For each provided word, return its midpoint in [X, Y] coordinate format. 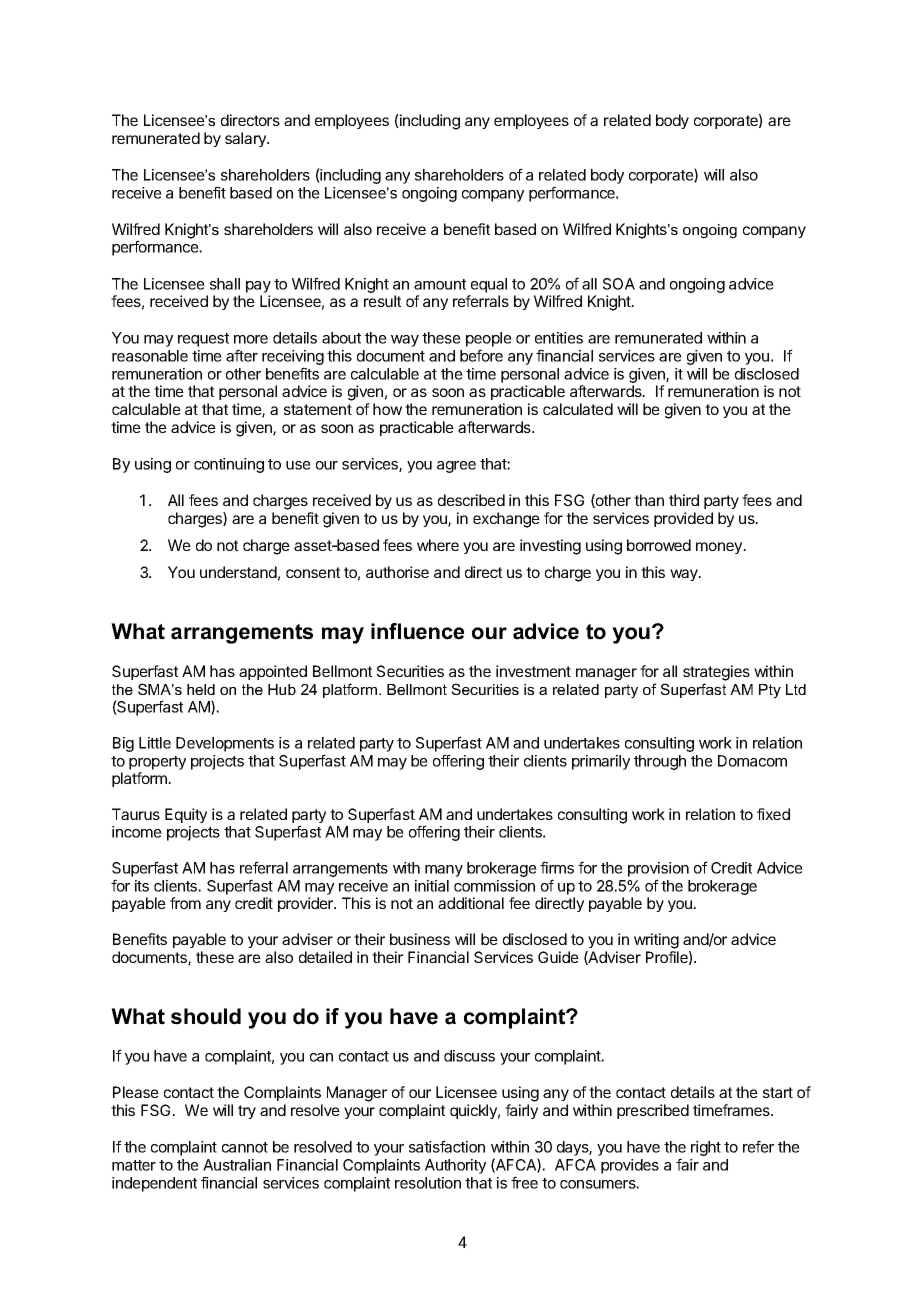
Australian [237, 1165]
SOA [619, 284]
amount [440, 284]
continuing [229, 465]
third [684, 500]
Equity [186, 815]
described [471, 500]
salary [246, 139]
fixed [773, 814]
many [444, 871]
